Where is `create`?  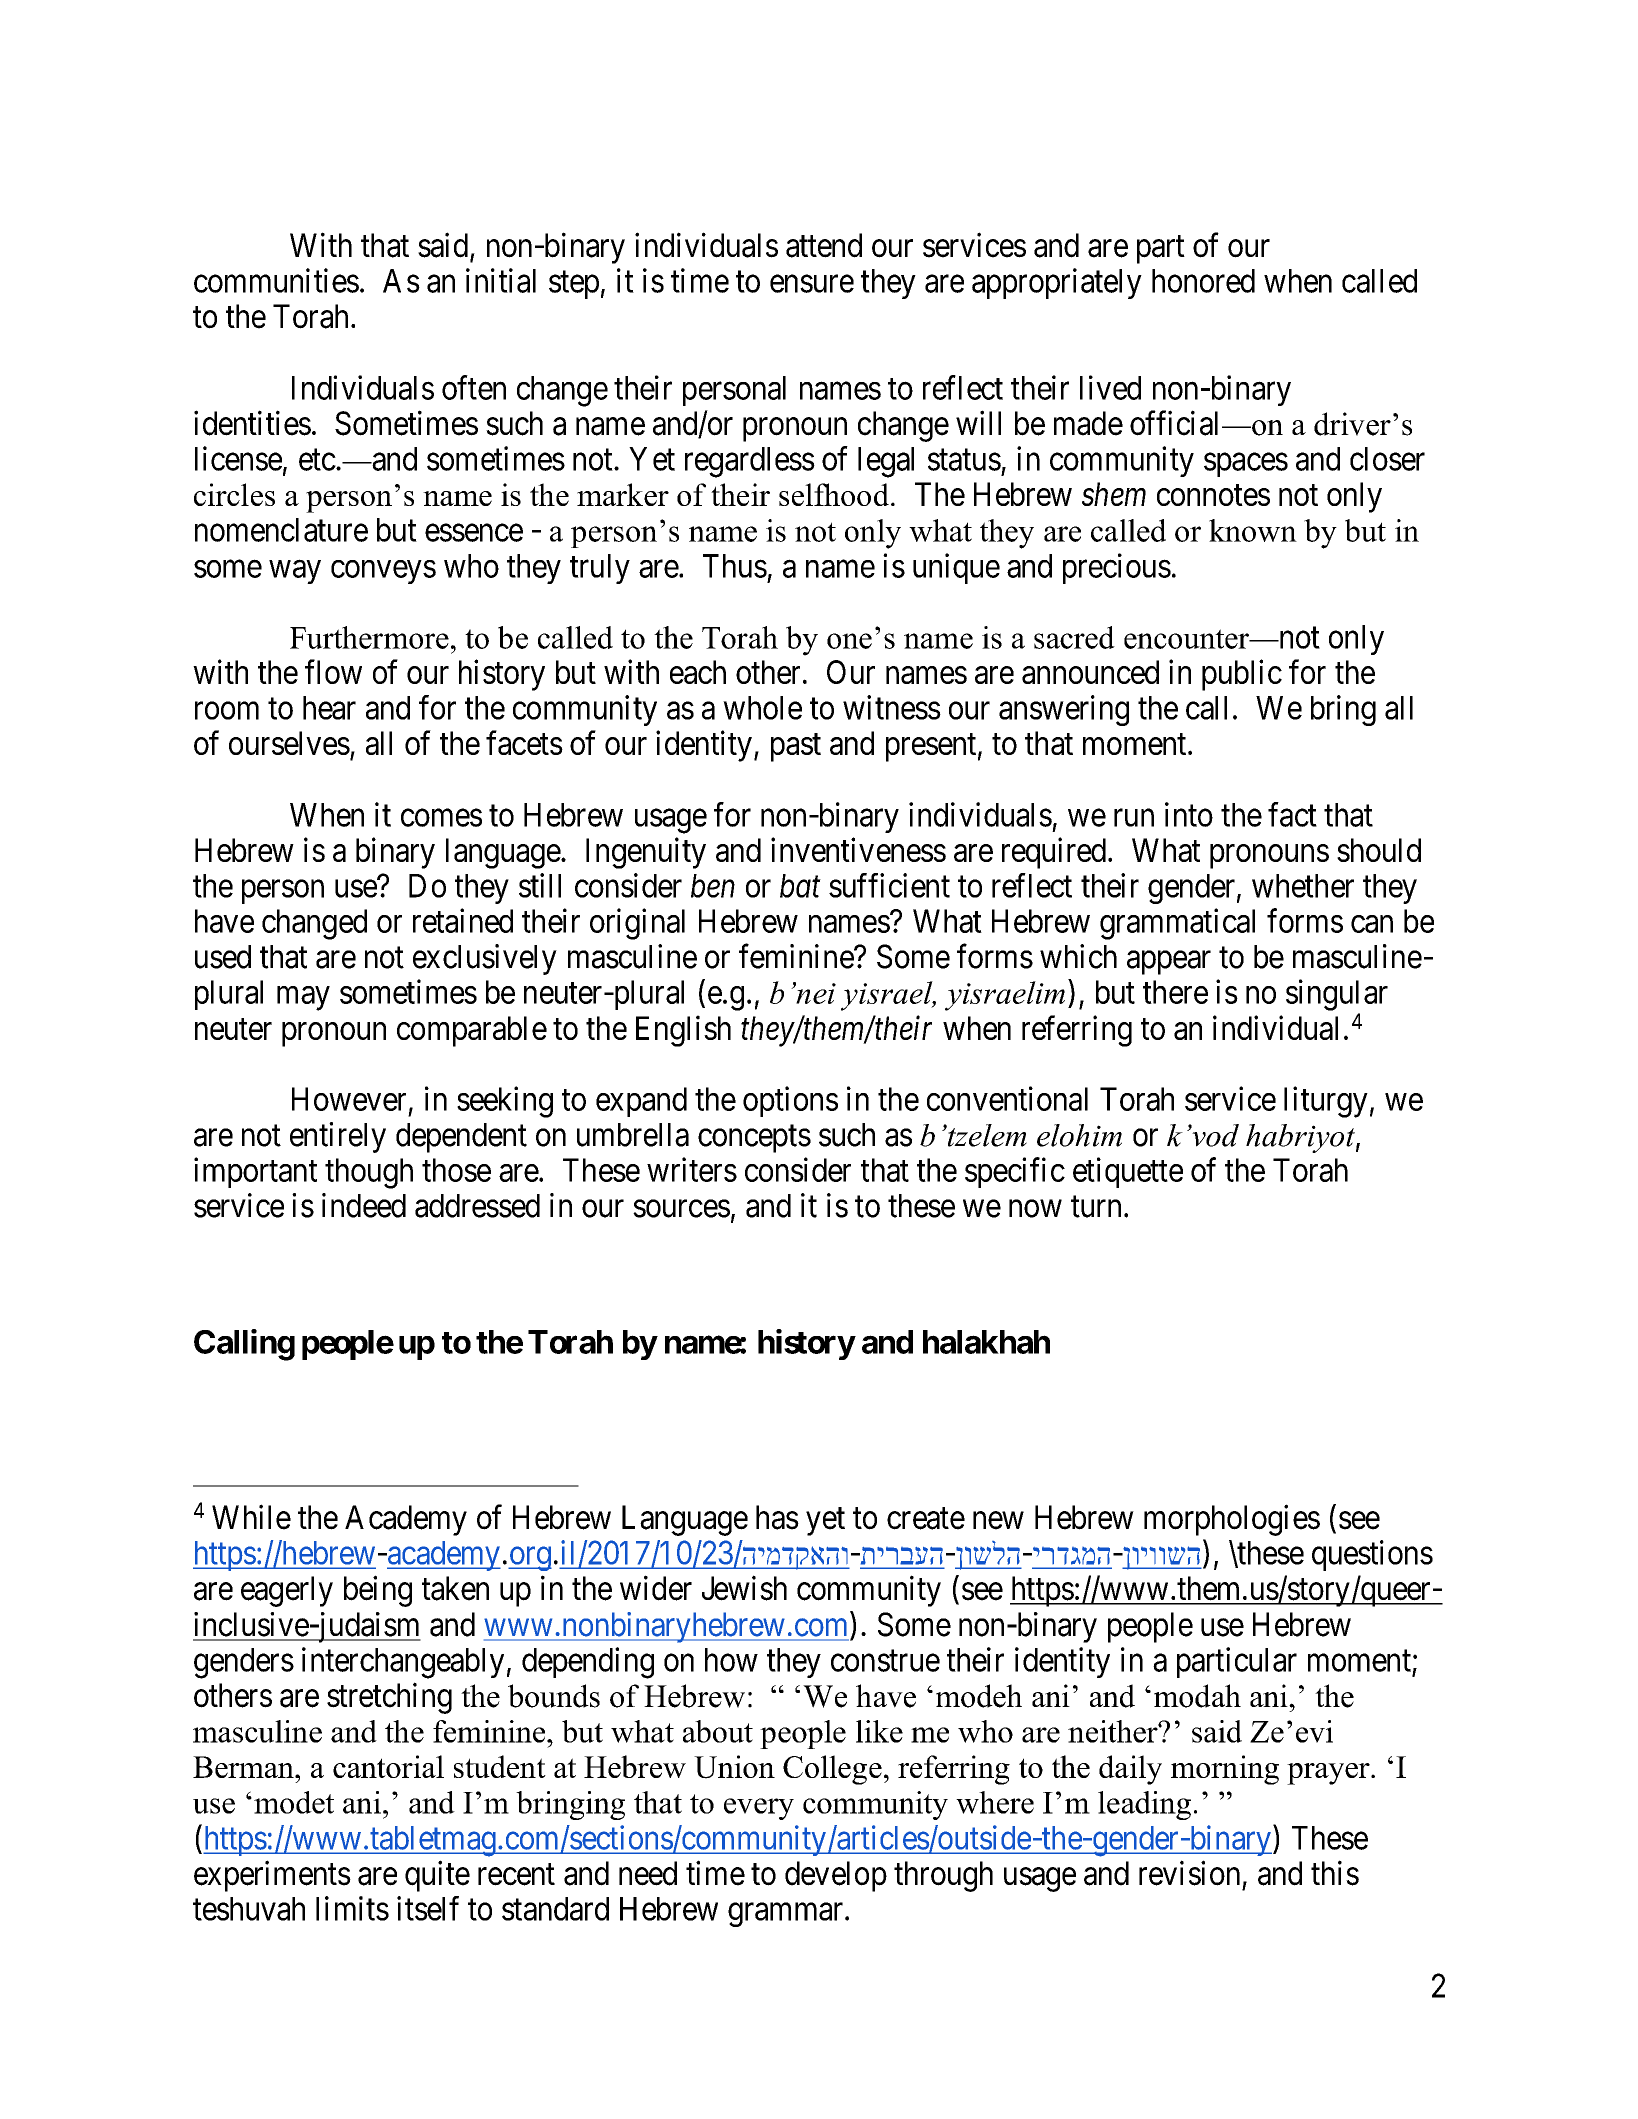 create is located at coordinates (926, 1519).
